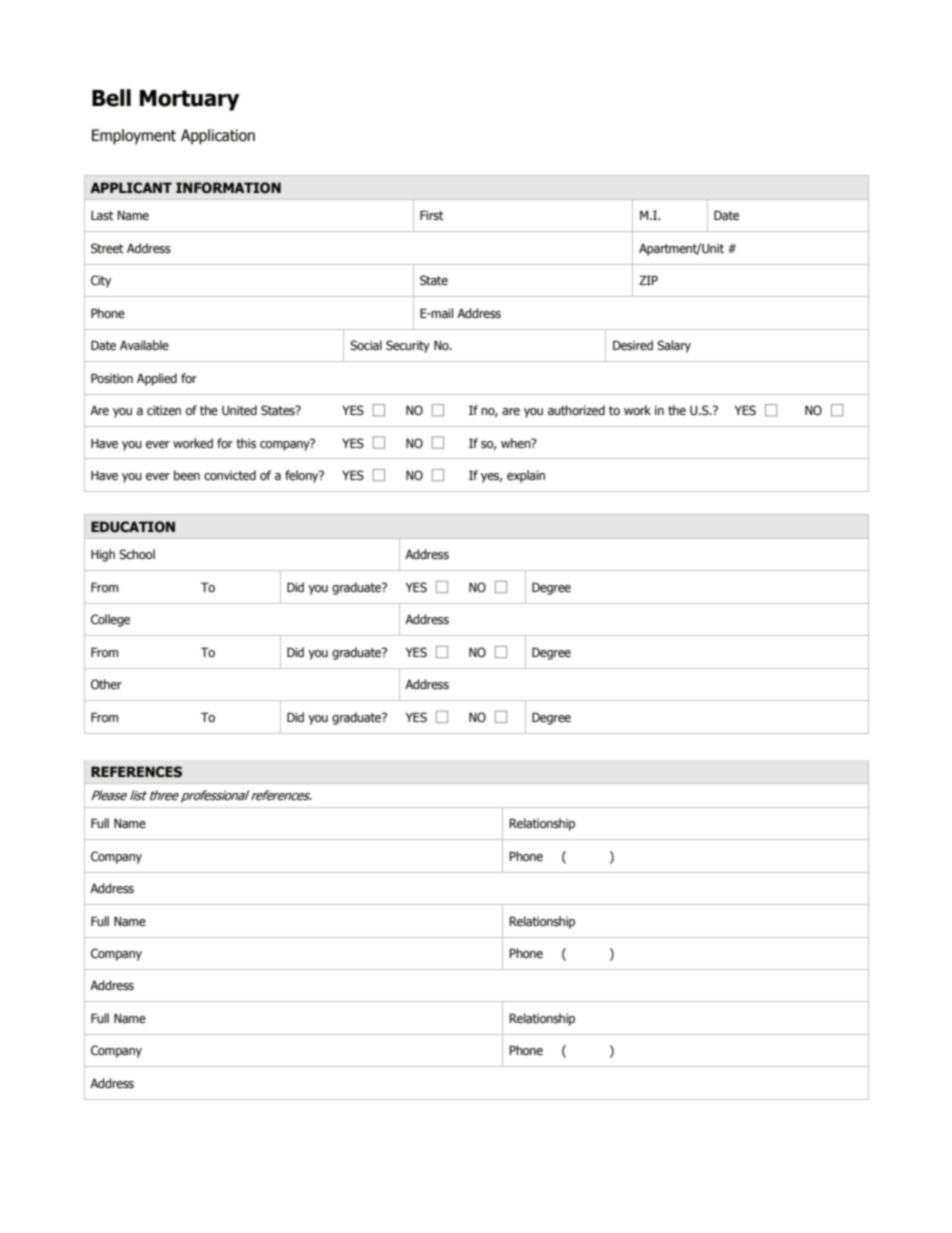 The width and height of the document is (952, 1233). Describe the element at coordinates (190, 100) in the document. I see `Mortuary` at that location.
